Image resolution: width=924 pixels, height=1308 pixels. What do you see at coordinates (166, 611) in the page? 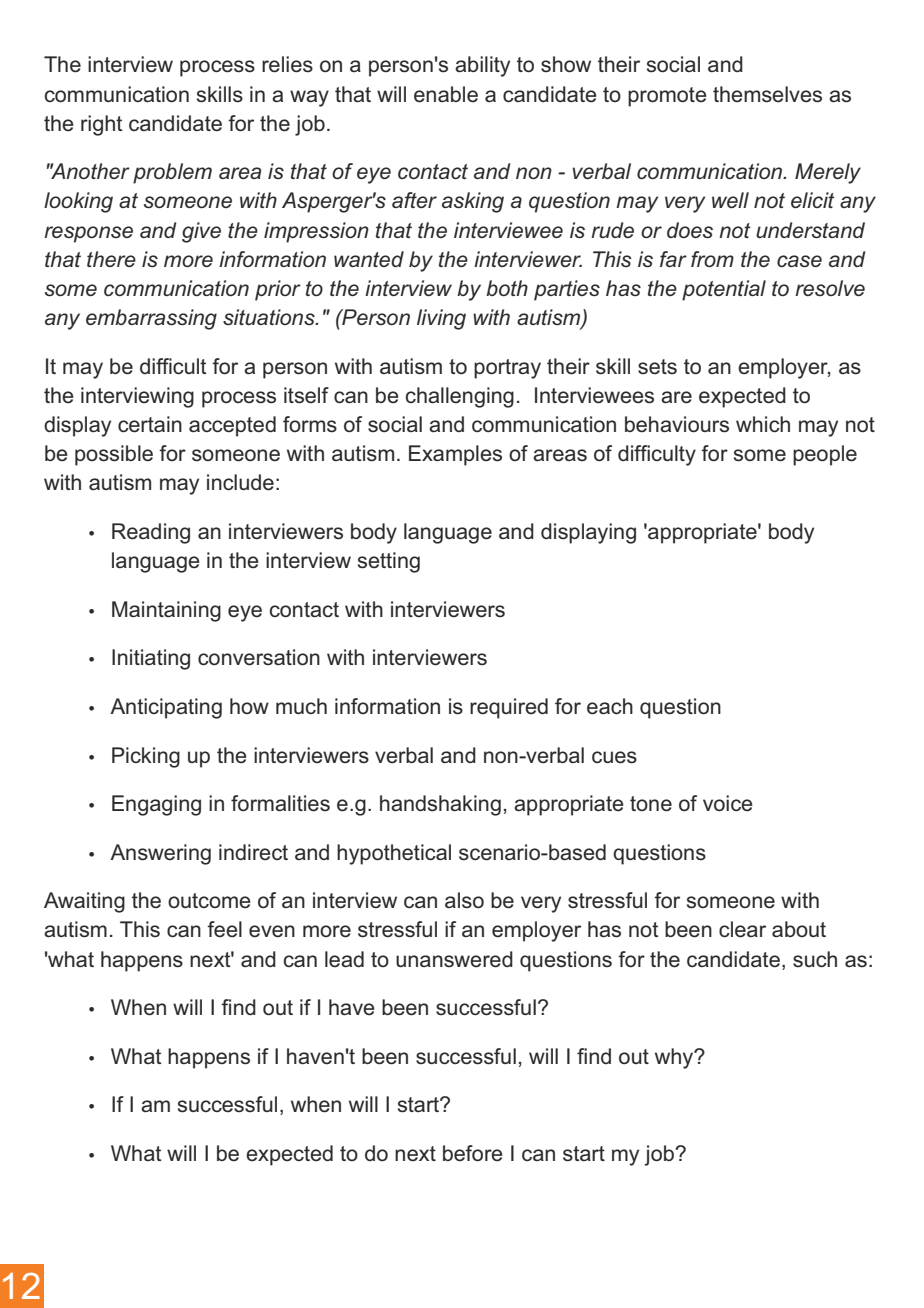
I see `Maintaining` at bounding box center [166, 611].
